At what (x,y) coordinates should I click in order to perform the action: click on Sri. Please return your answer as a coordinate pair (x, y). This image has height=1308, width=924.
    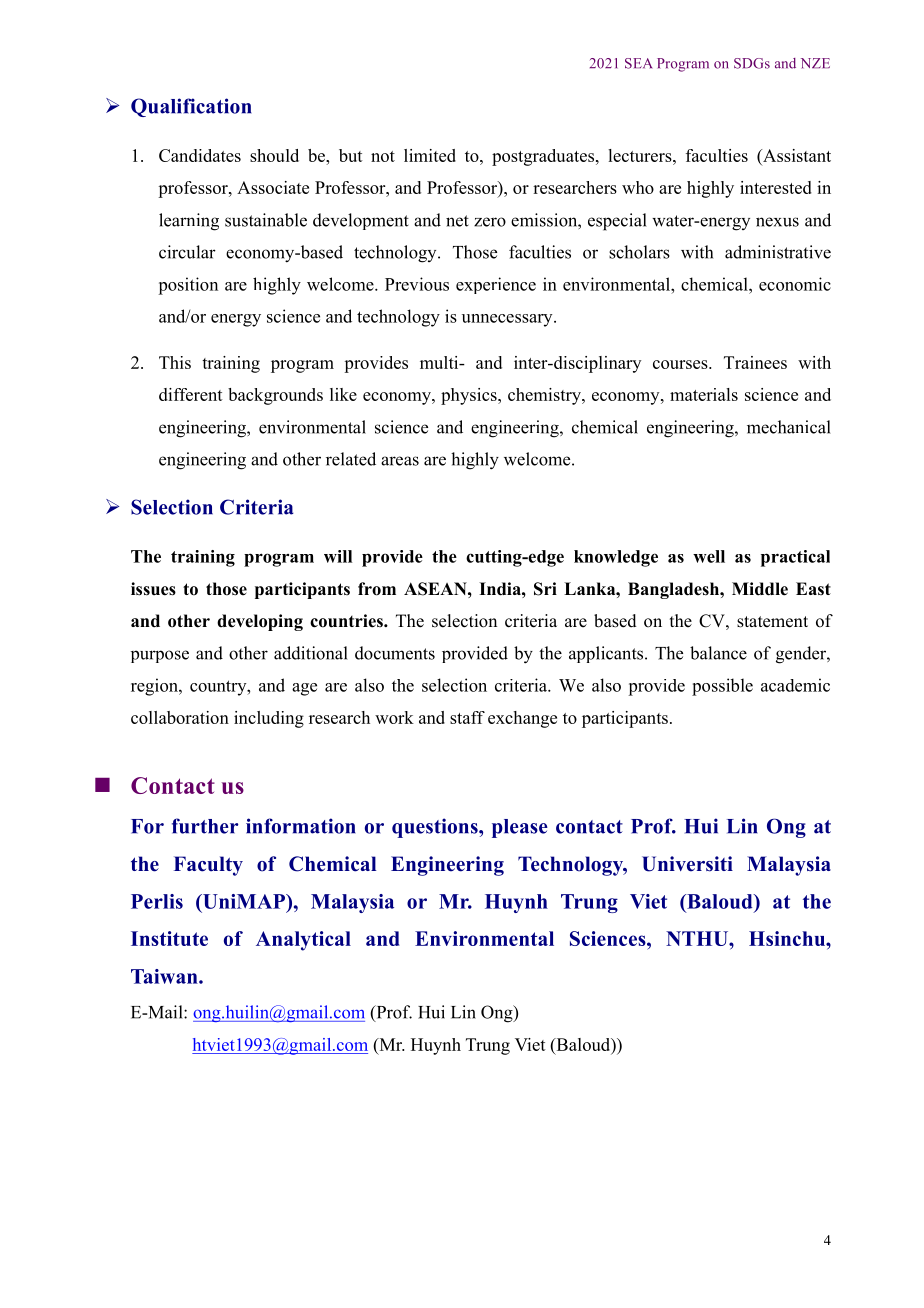
    Looking at the image, I should click on (545, 589).
